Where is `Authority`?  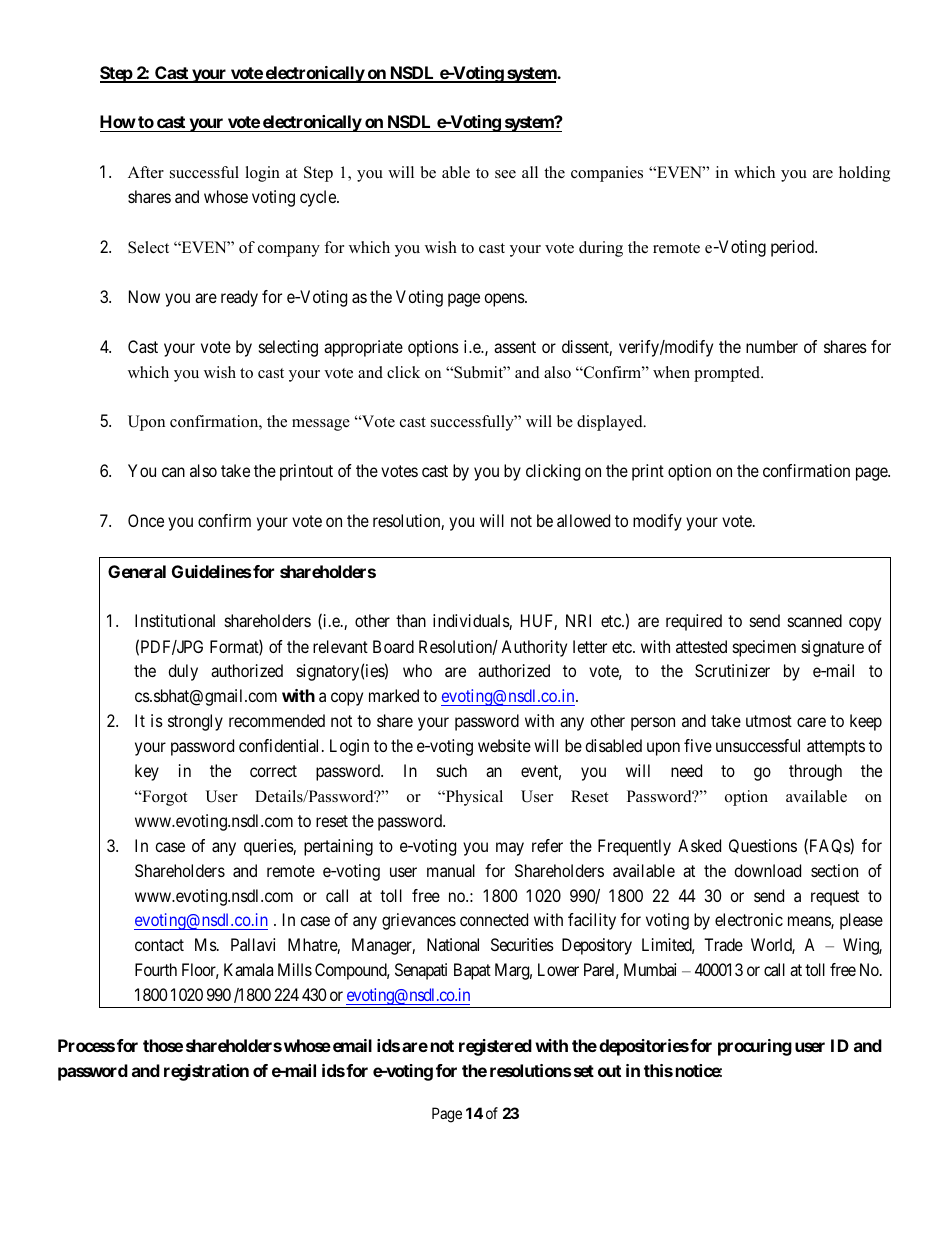 Authority is located at coordinates (534, 648).
